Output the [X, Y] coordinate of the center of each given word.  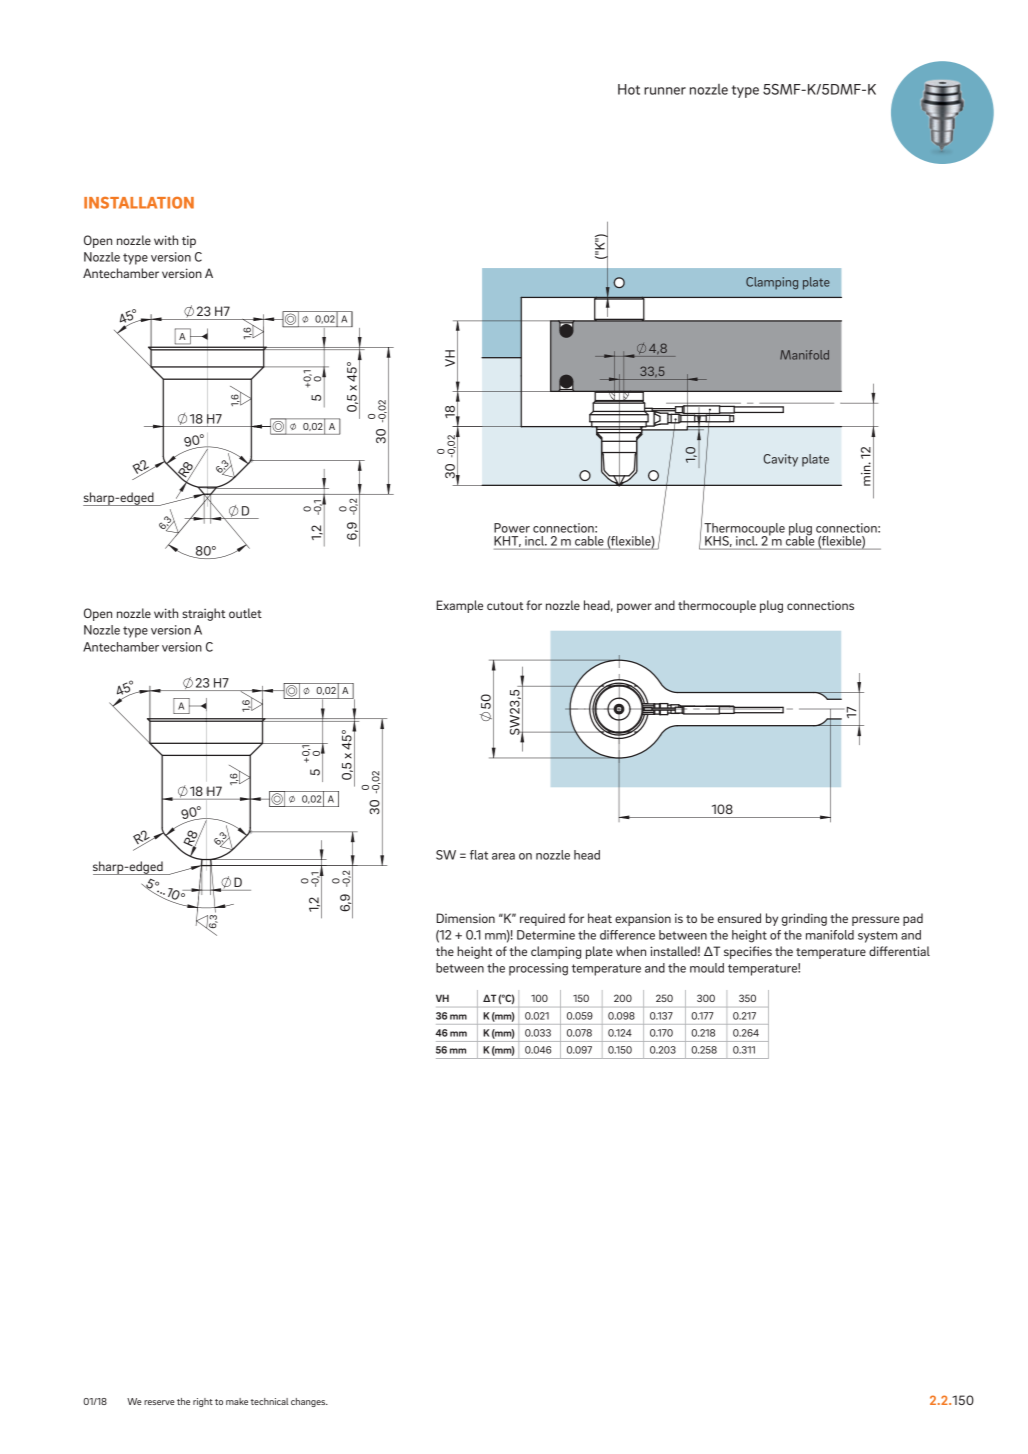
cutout [505, 606]
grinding [804, 919]
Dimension [465, 918]
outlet [245, 613]
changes [309, 1402]
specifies [748, 952]
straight [203, 614]
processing [538, 969]
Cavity [780, 460]
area [503, 856]
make [237, 1401]
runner [665, 91]
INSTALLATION [139, 203]
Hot [629, 89]
